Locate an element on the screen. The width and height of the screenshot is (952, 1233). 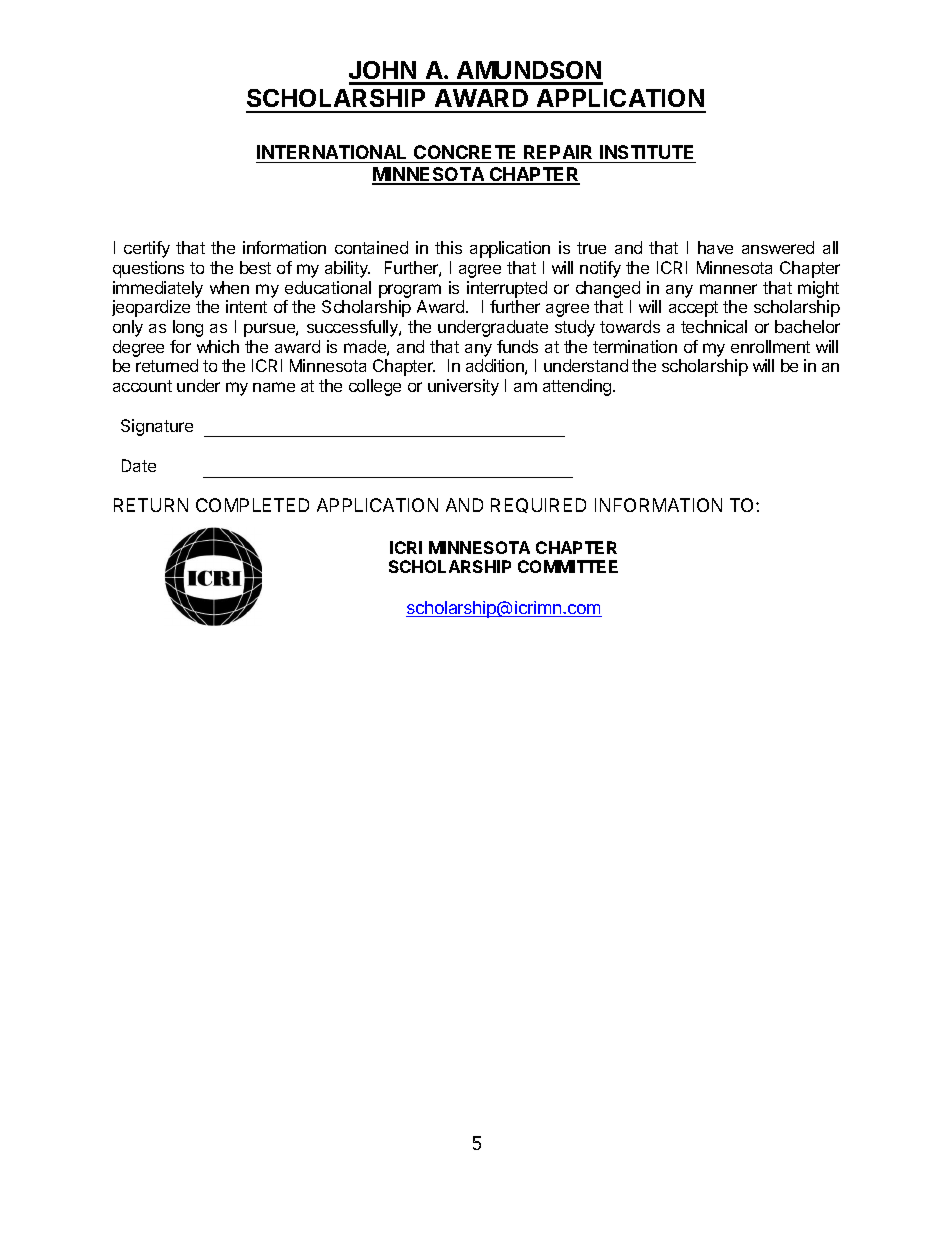
COMPLETED is located at coordinates (252, 505).
